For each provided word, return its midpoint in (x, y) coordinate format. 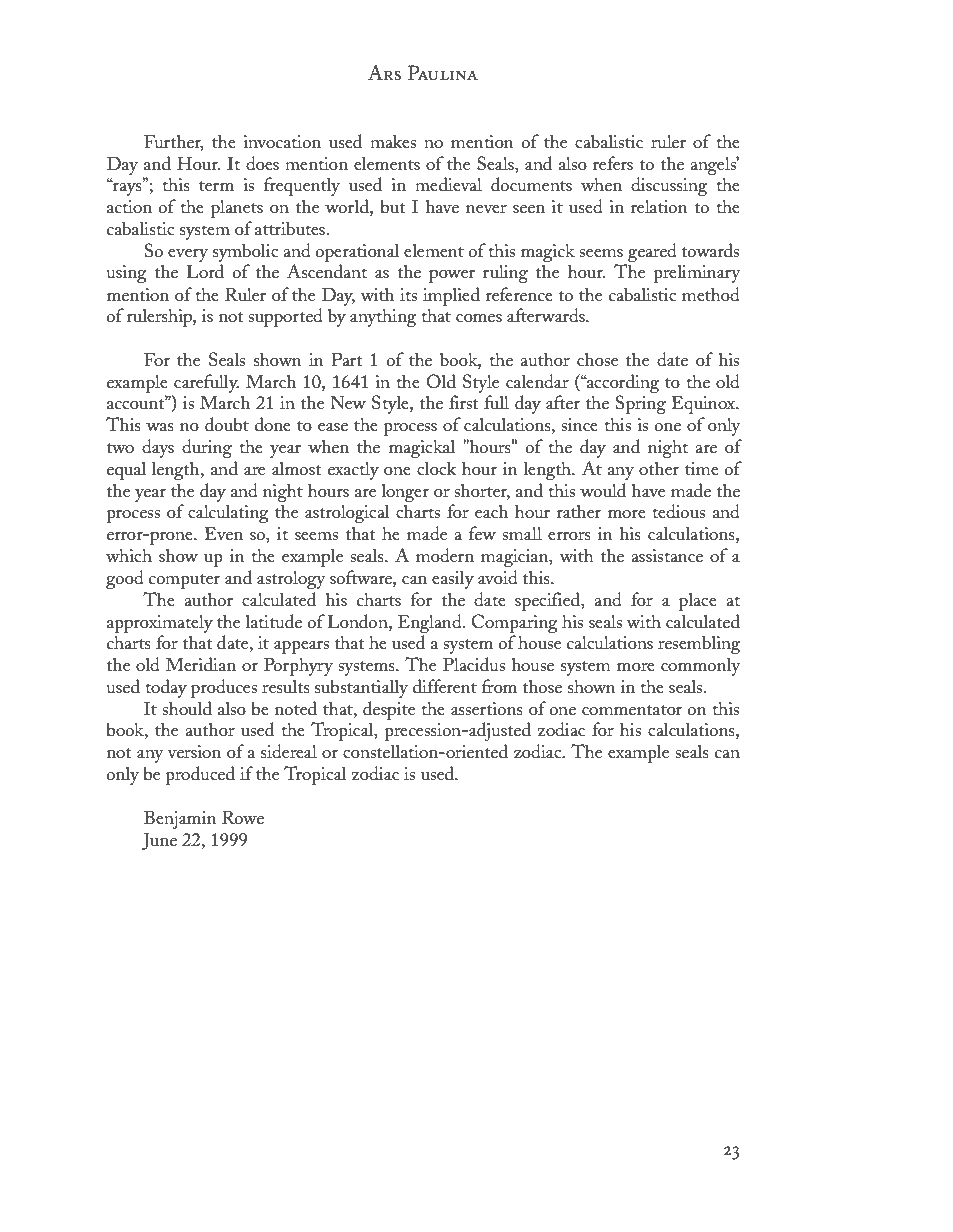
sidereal (289, 751)
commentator (632, 710)
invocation (282, 141)
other (659, 468)
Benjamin (180, 819)
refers (613, 163)
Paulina (443, 73)
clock (437, 468)
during (207, 448)
